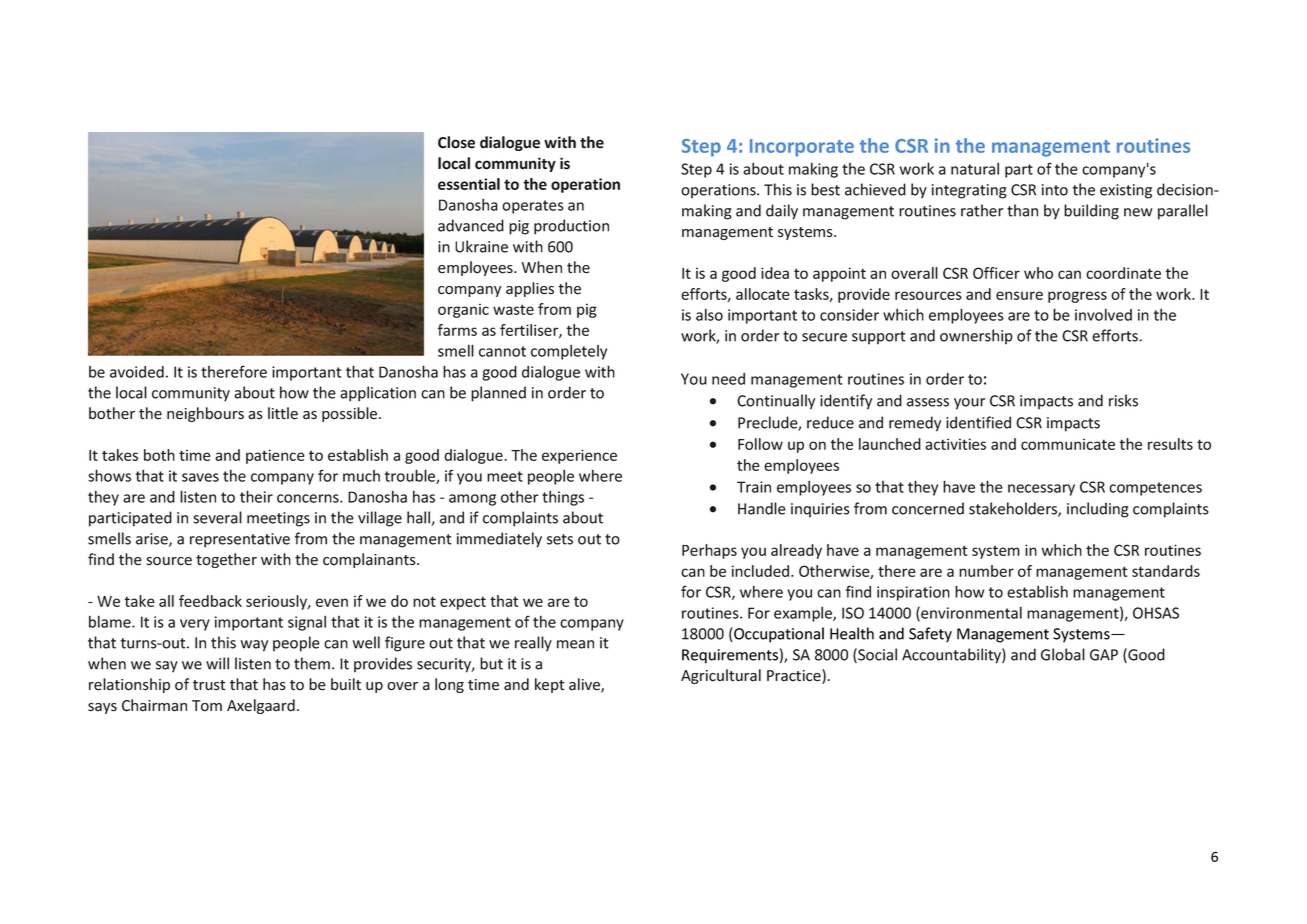 Image resolution: width=1307 pixels, height=924 pixels. I want to click on Incorporate, so click(802, 148).
